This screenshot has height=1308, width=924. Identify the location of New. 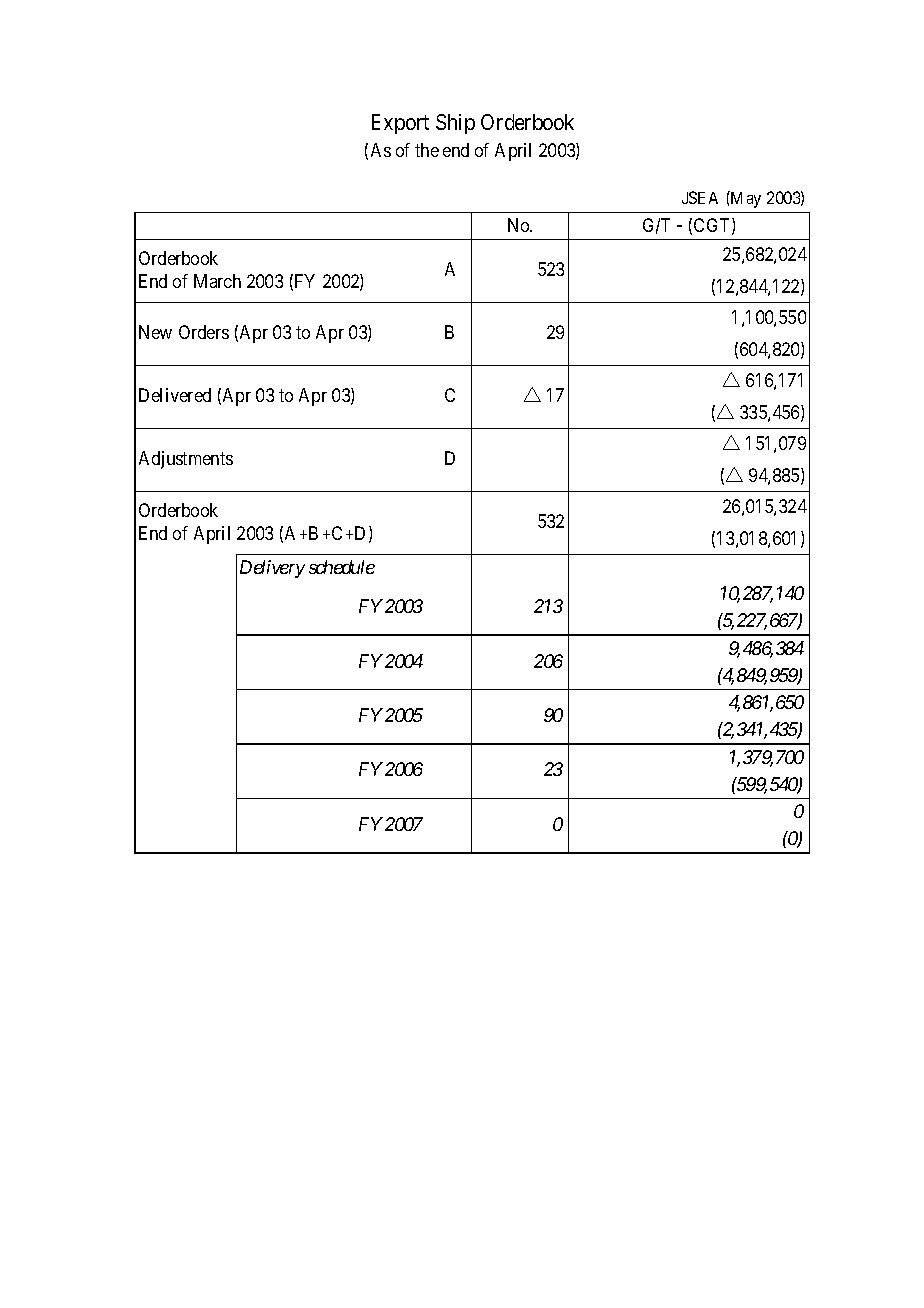
(155, 332).
